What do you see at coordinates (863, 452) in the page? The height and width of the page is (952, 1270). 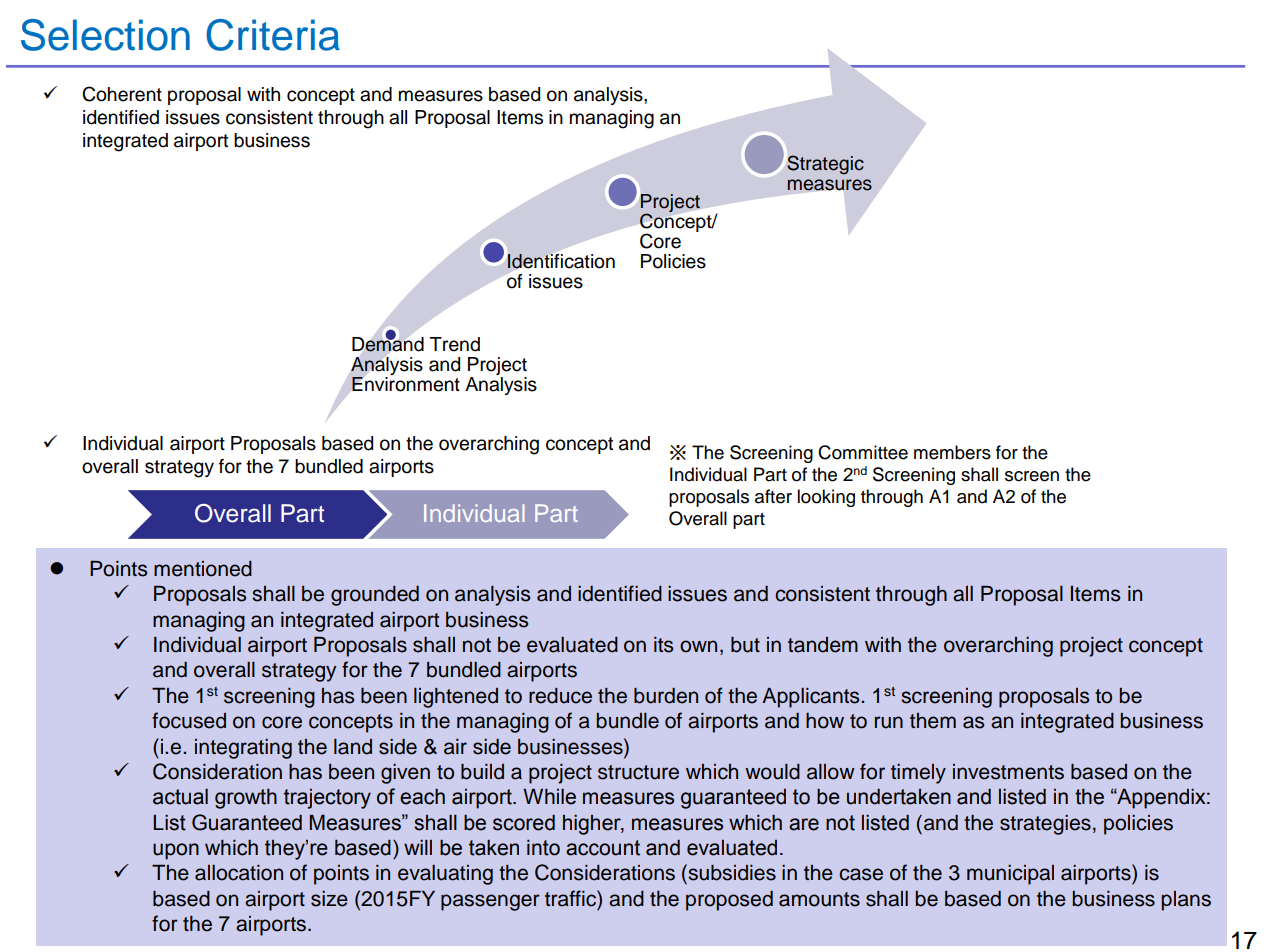 I see `Committee` at bounding box center [863, 452].
